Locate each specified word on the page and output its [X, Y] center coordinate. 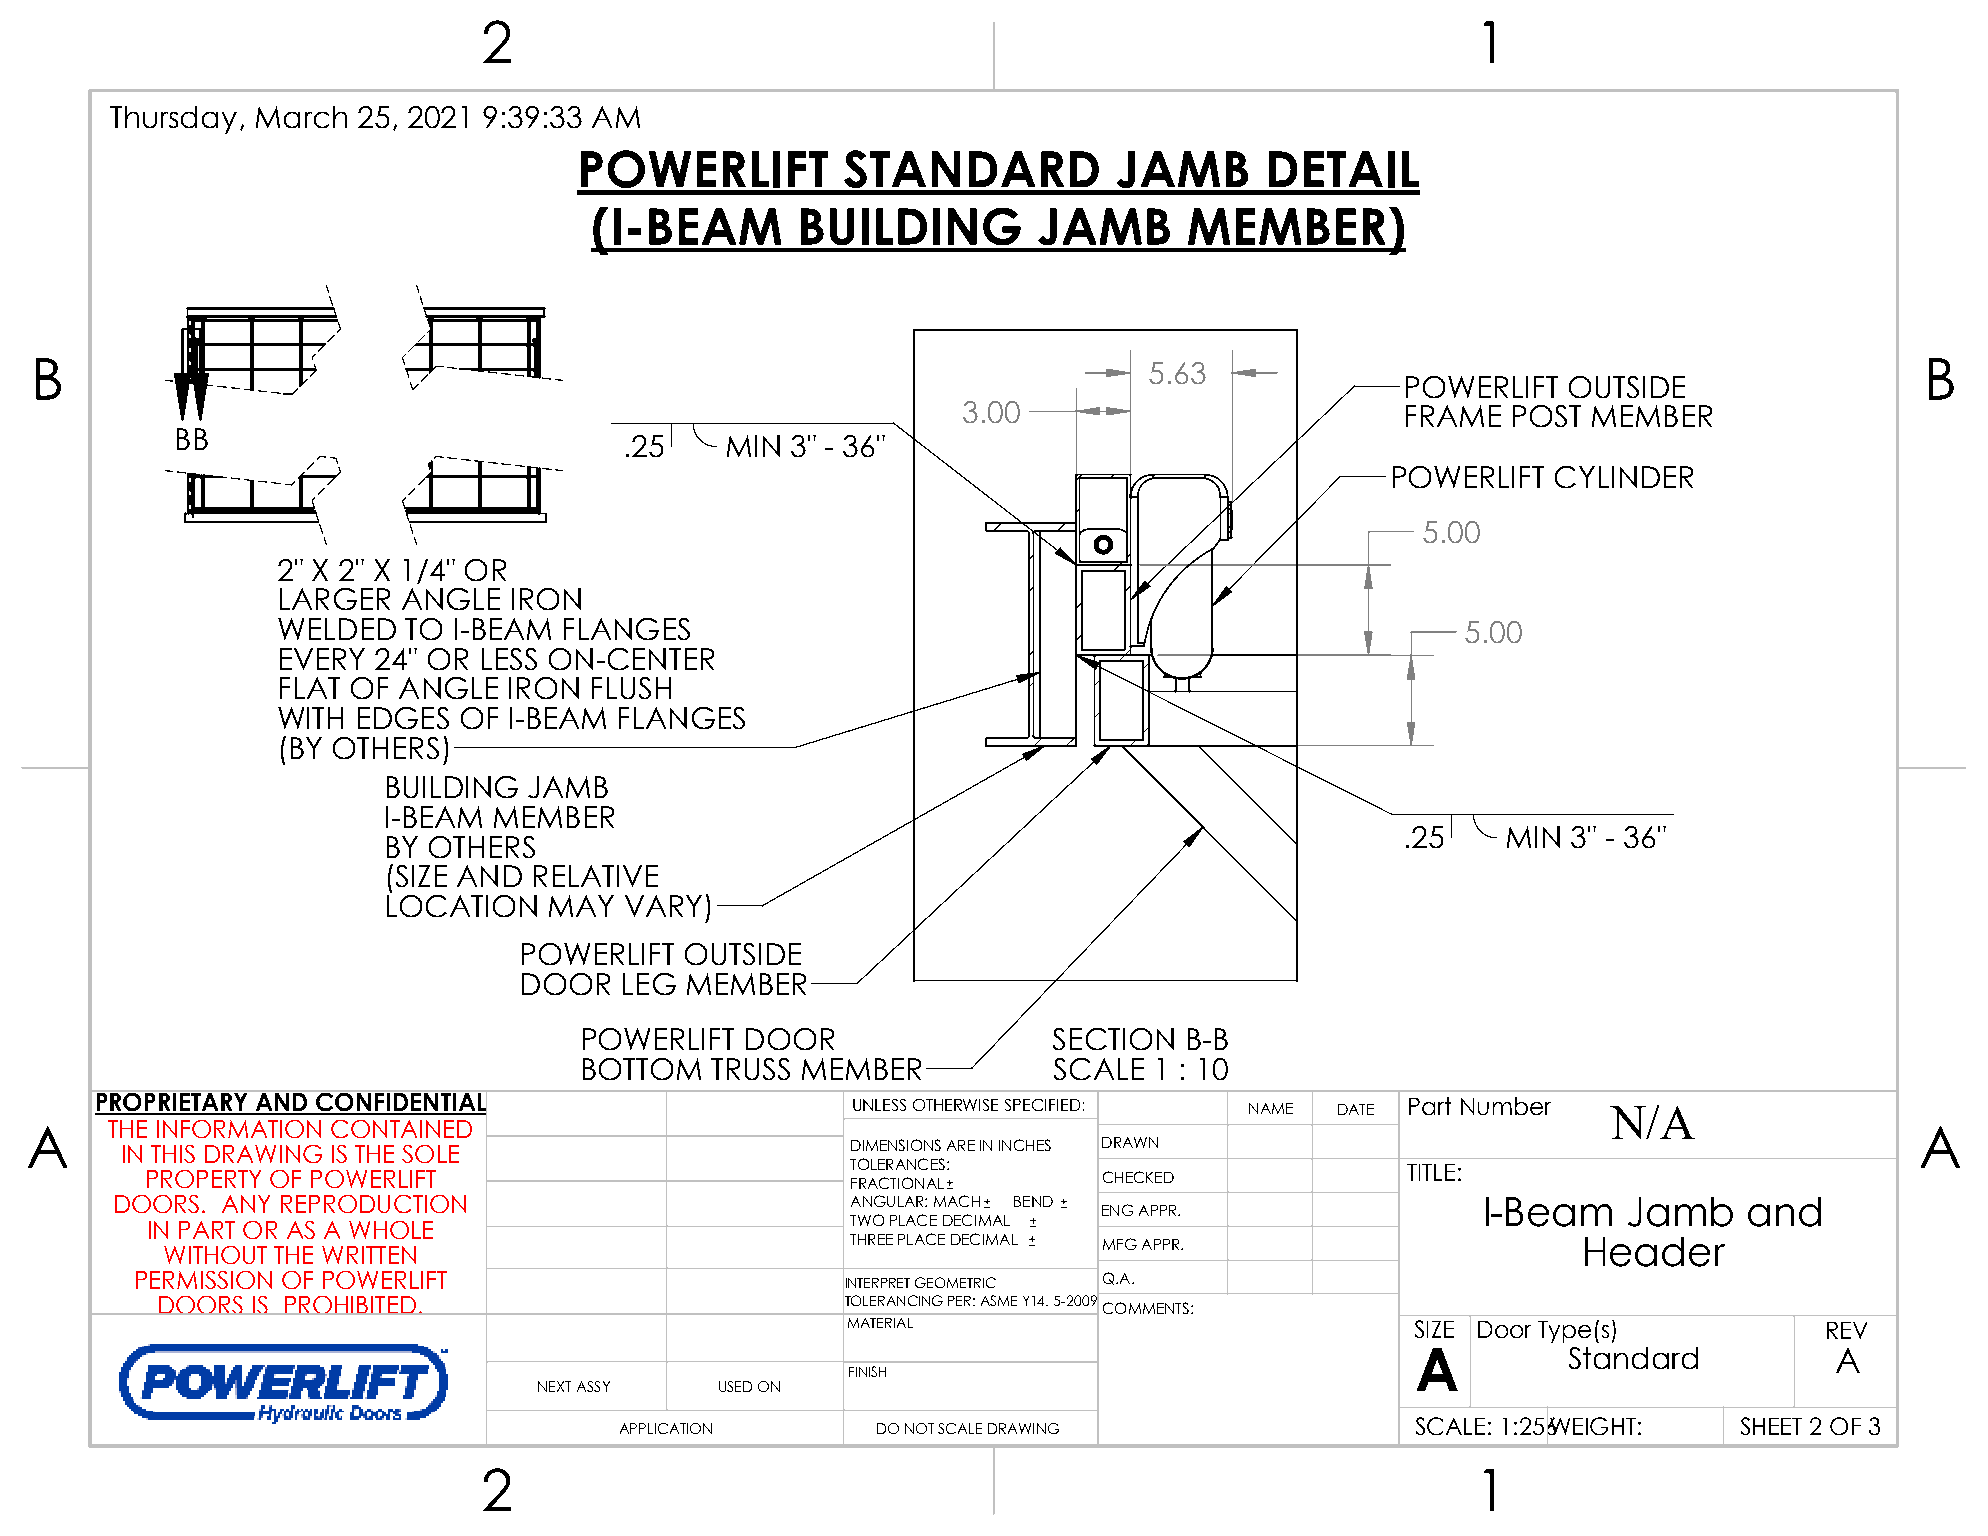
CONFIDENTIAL [402, 1102]
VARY [663, 906]
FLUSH [631, 688]
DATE [1356, 1109]
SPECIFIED [1042, 1105]
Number [1506, 1106]
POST [1547, 416]
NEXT [554, 1386]
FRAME [1453, 416]
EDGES [403, 718]
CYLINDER [1624, 477]
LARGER [335, 599]
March [301, 117]
